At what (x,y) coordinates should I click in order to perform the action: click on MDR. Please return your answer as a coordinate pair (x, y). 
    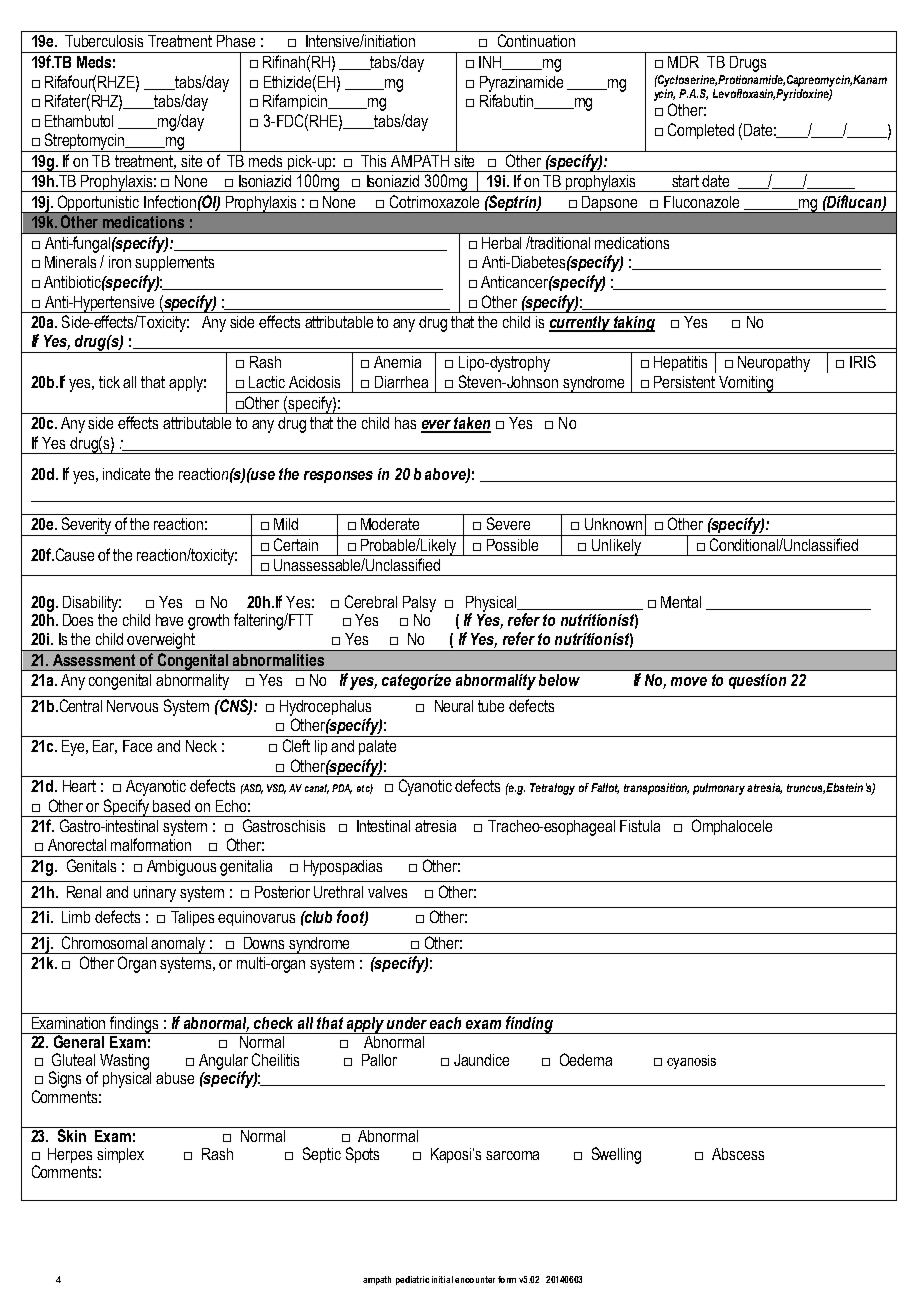
    Looking at the image, I should click on (683, 62).
